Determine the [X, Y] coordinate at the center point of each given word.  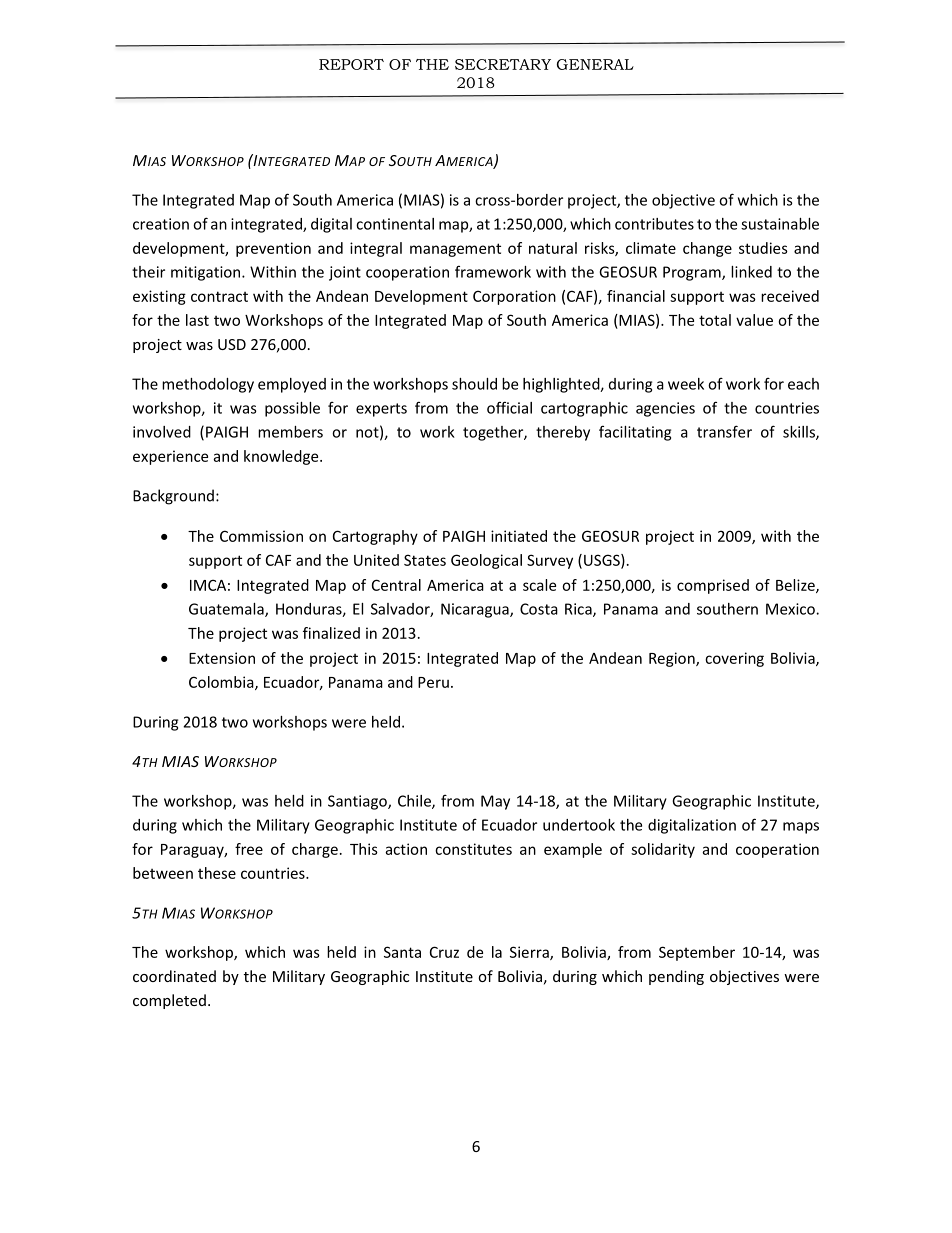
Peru [433, 682]
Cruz [444, 952]
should [474, 384]
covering [734, 659]
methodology [208, 385]
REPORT [351, 64]
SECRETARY [503, 64]
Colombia [222, 683]
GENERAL [595, 64]
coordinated [174, 976]
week [686, 384]
